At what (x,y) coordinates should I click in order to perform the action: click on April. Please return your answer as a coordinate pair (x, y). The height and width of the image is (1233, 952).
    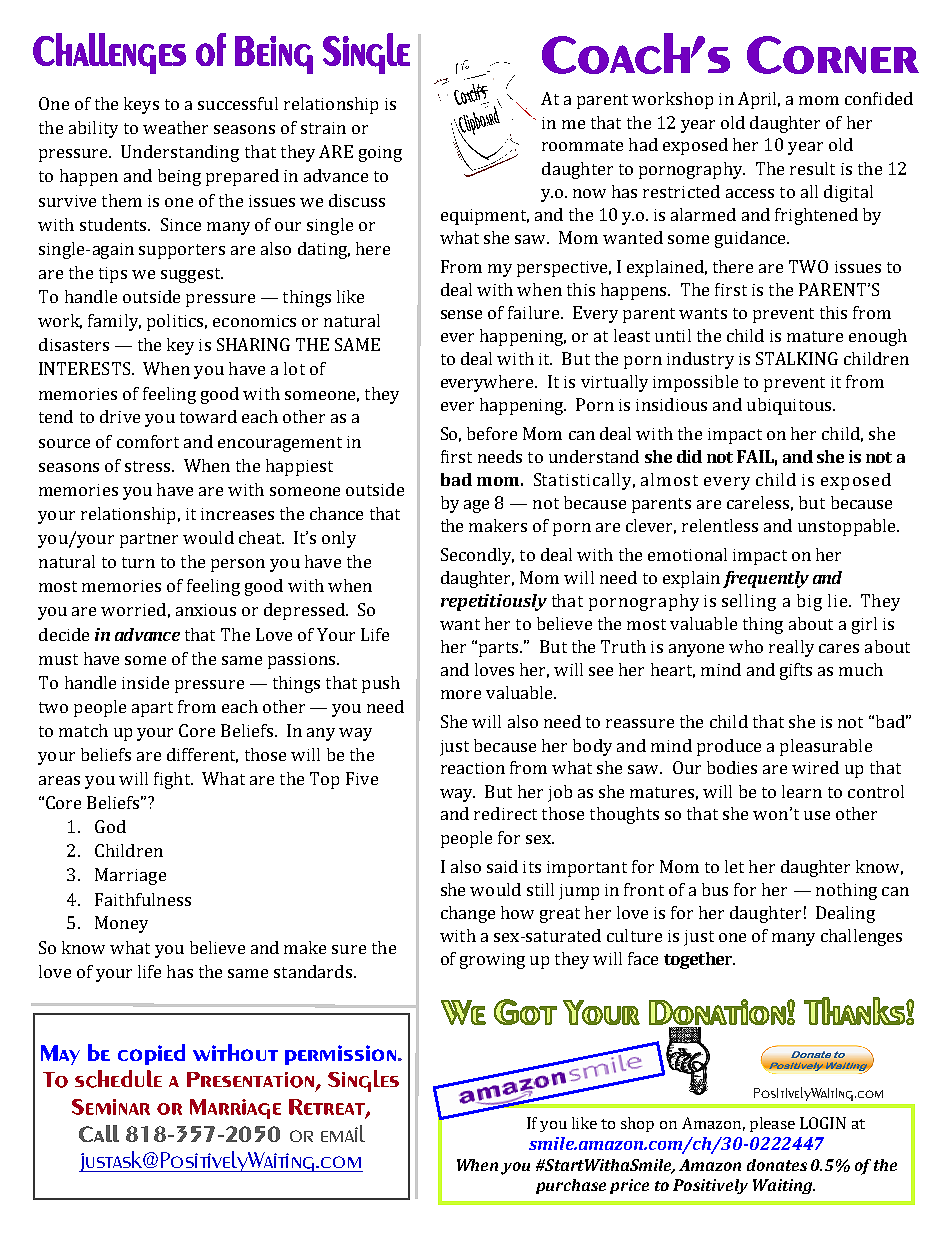
    Looking at the image, I should click on (759, 100).
